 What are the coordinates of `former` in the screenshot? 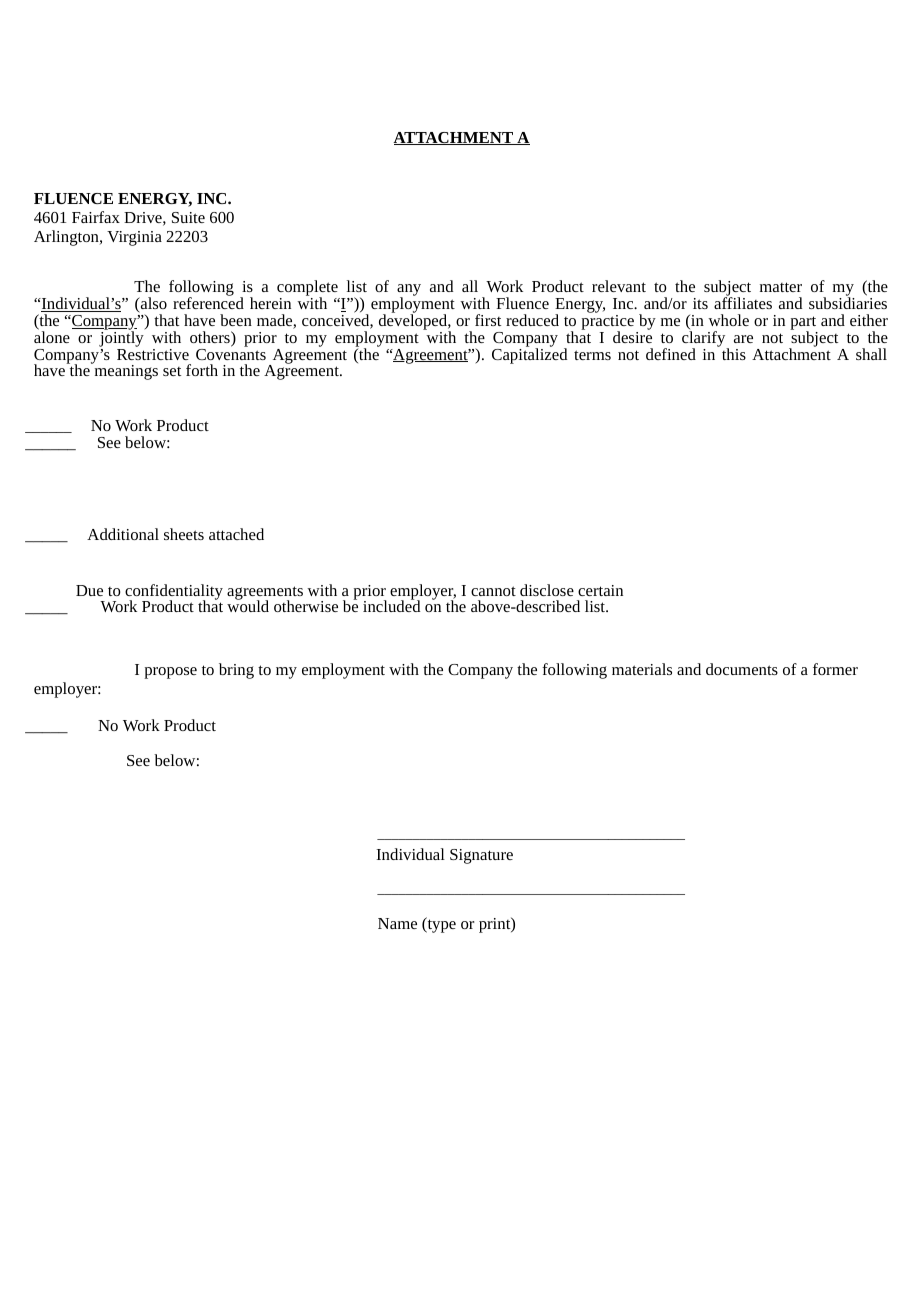 It's located at (835, 669).
